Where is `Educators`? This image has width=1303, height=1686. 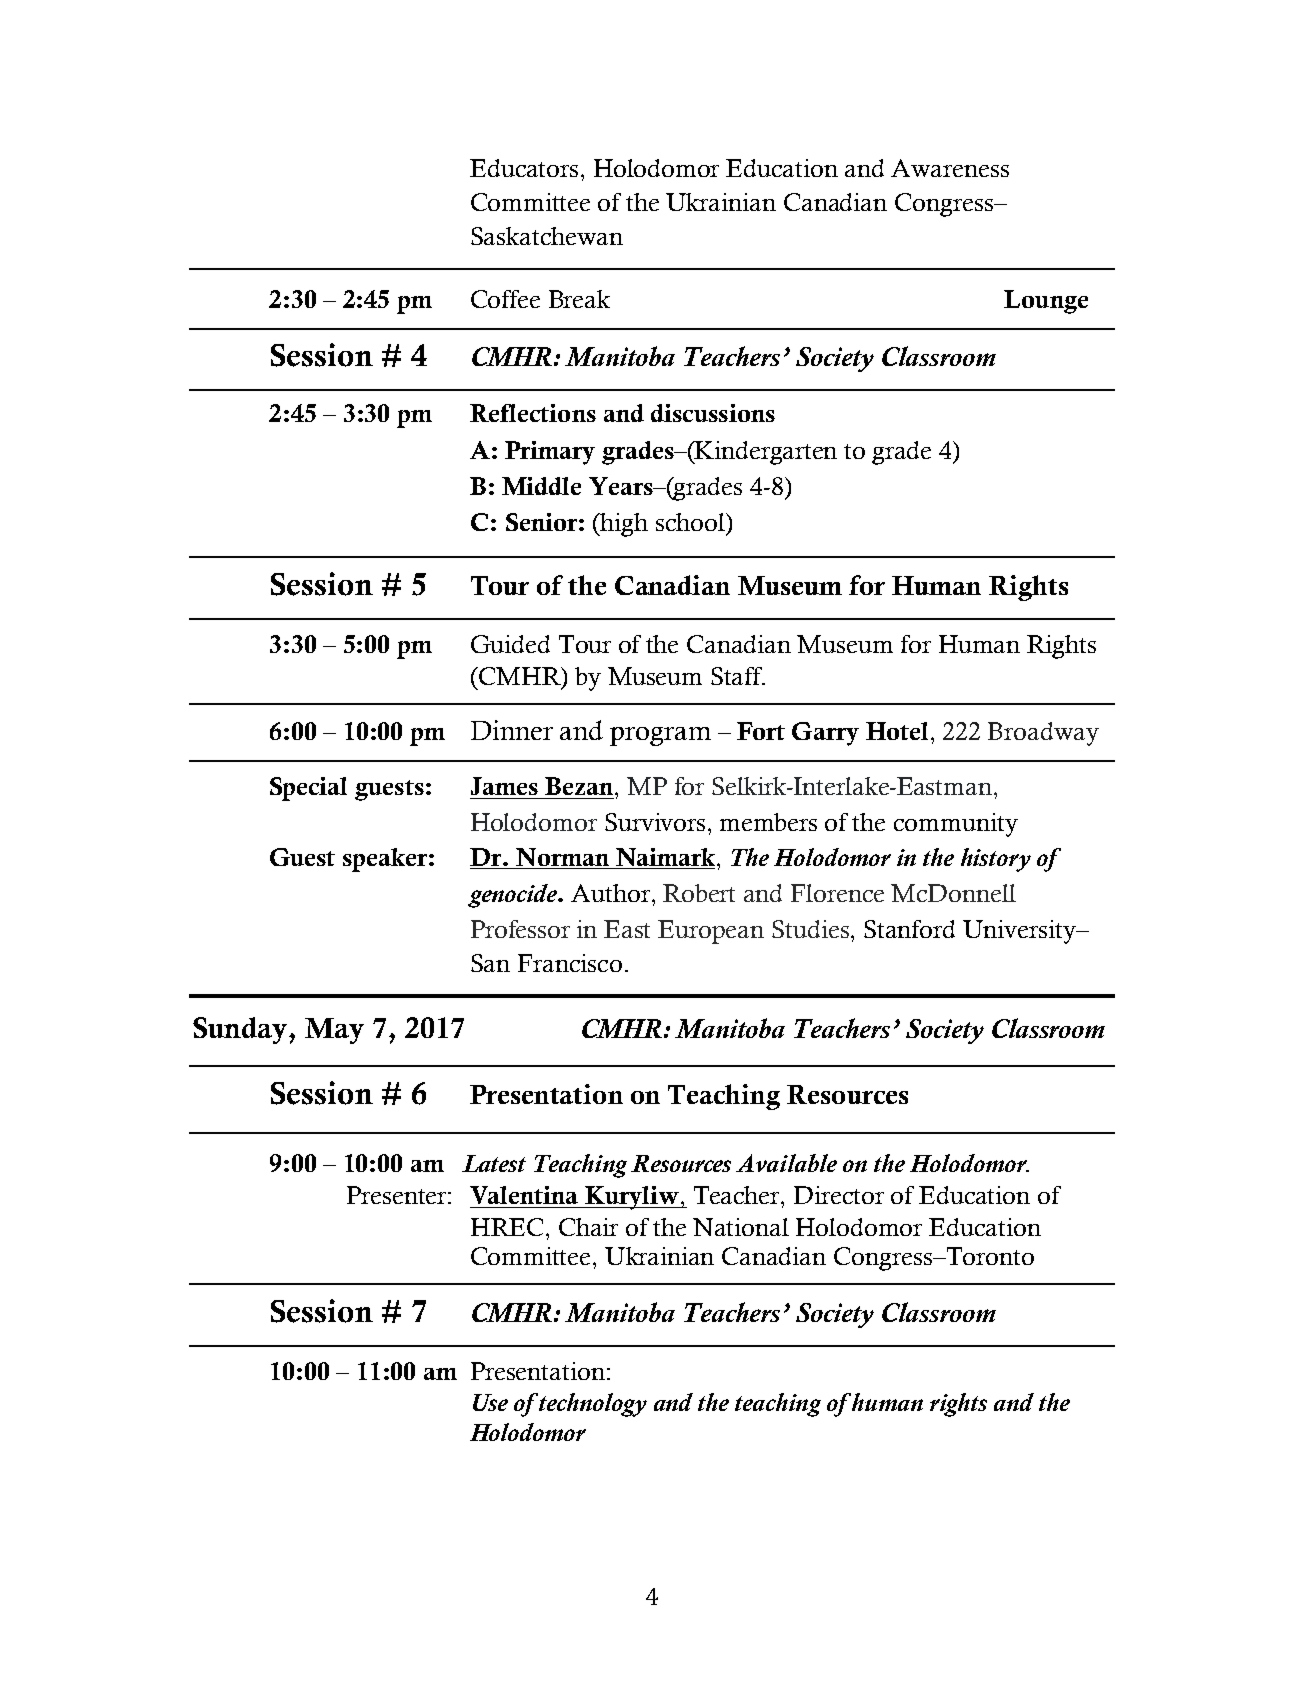 Educators is located at coordinates (524, 168).
